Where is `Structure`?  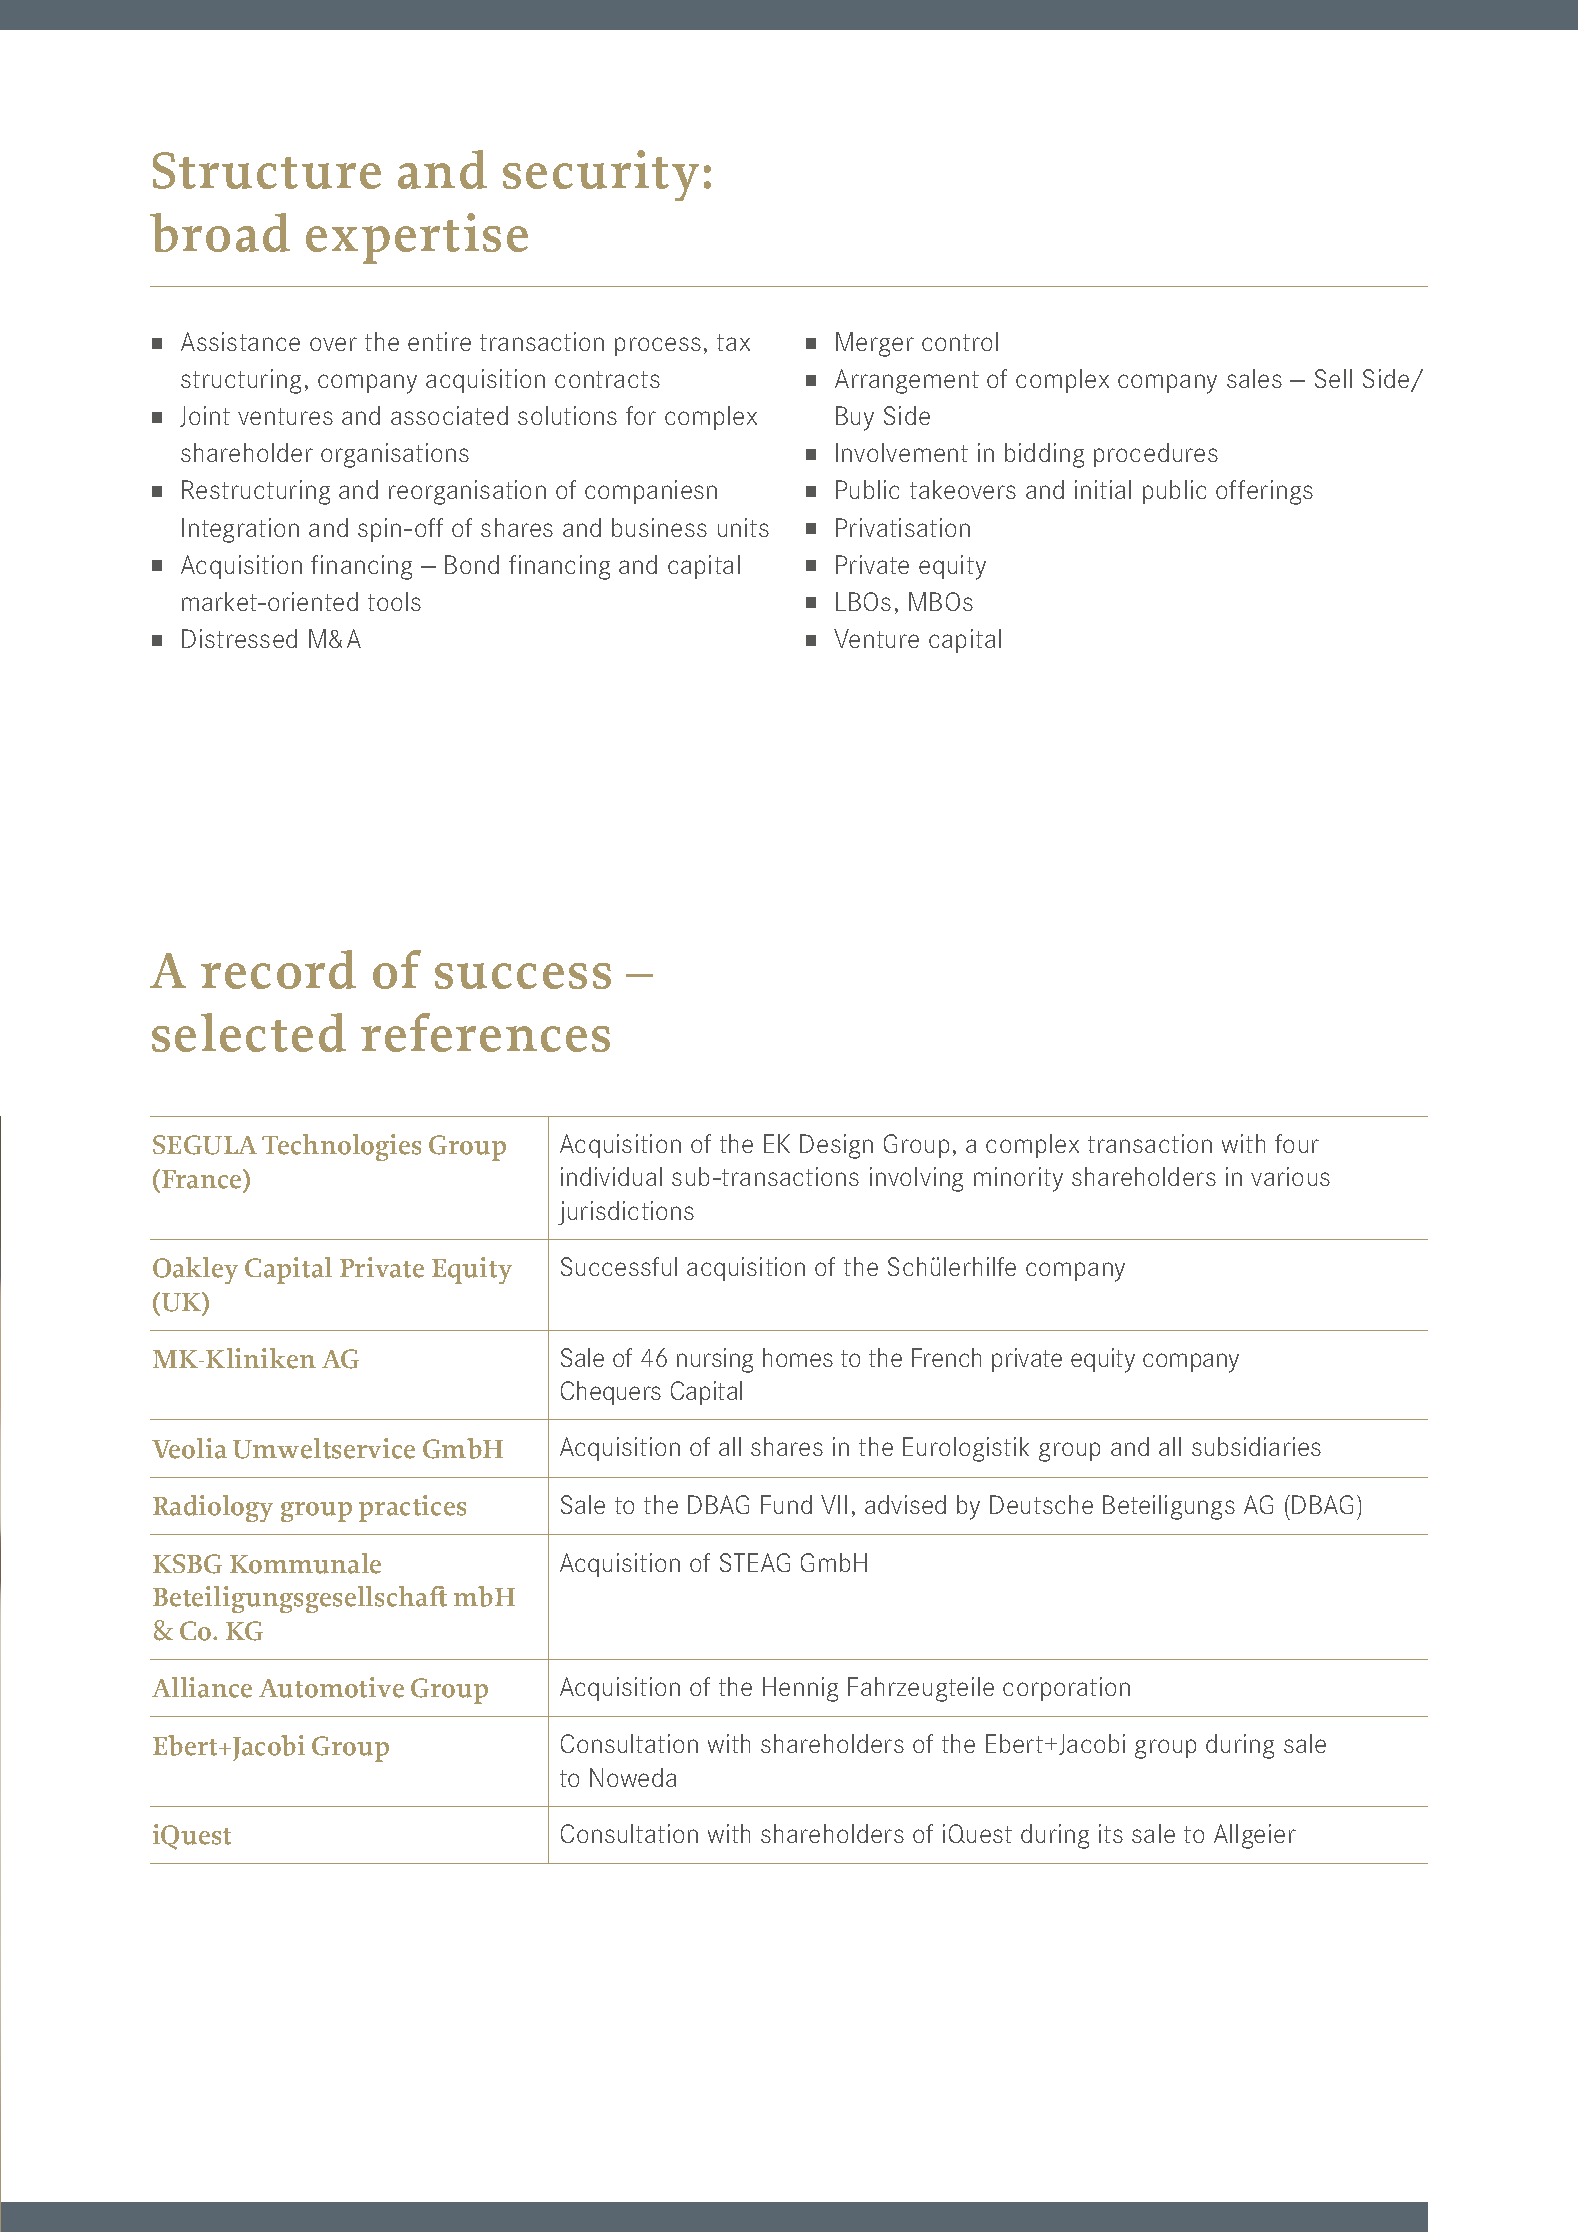
Structure is located at coordinates (267, 170).
